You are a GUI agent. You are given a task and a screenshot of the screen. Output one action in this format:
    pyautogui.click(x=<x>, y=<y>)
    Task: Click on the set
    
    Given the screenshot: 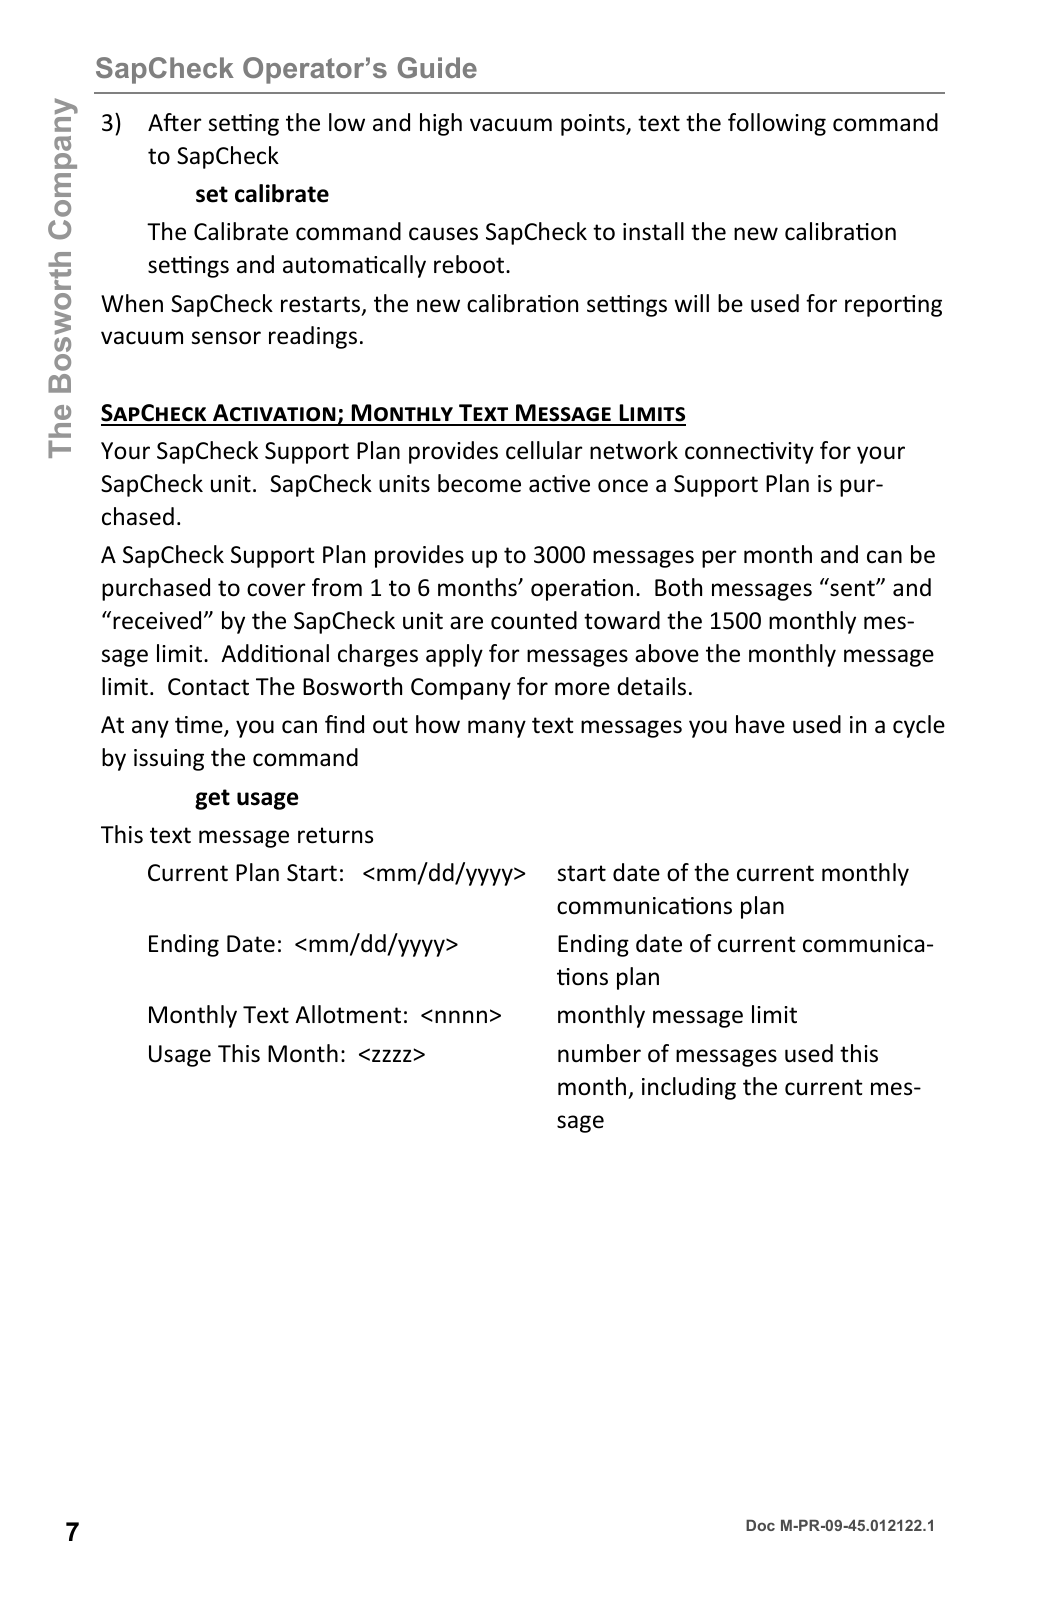 What is the action you would take?
    pyautogui.click(x=212, y=194)
